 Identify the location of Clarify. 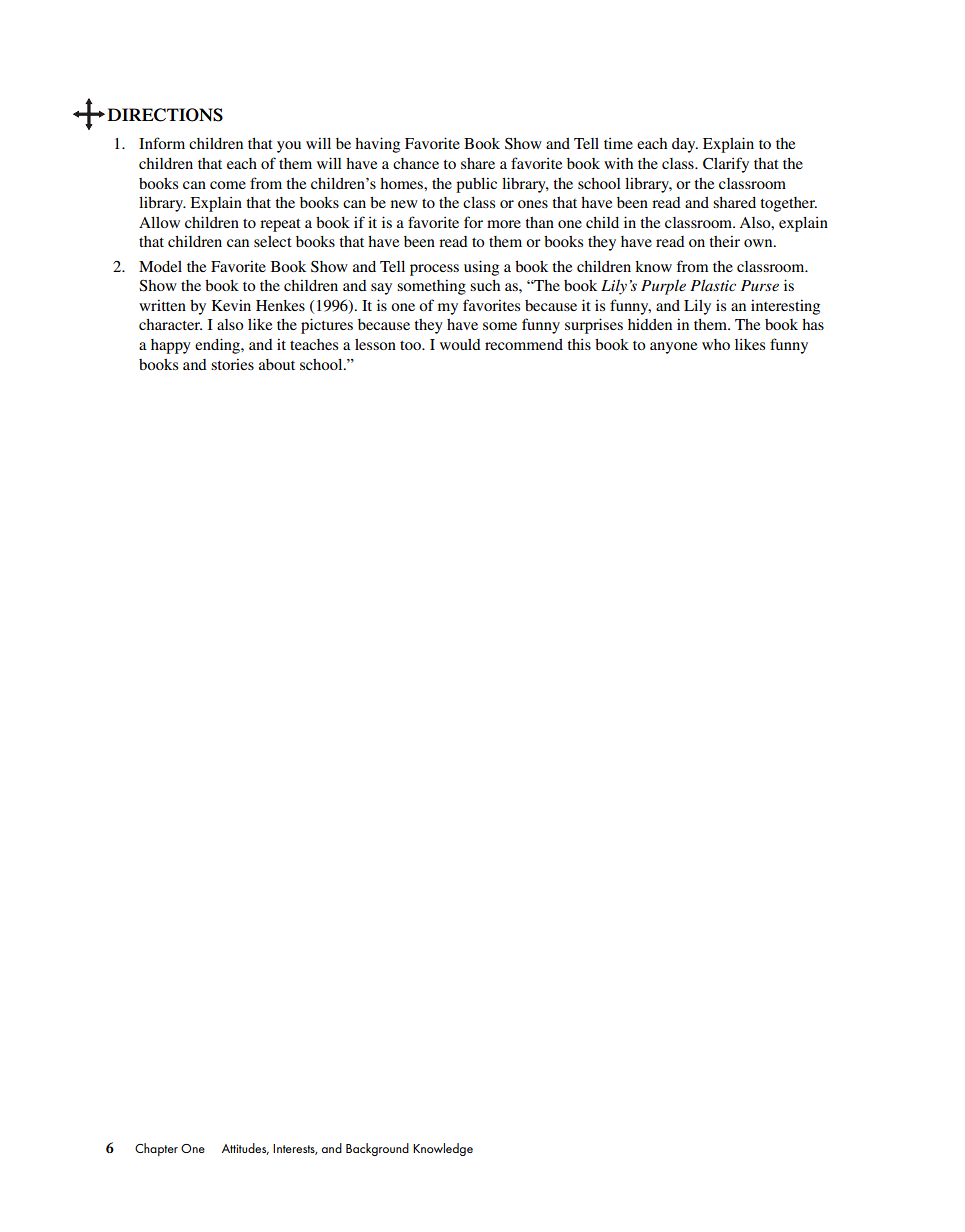
(726, 165).
